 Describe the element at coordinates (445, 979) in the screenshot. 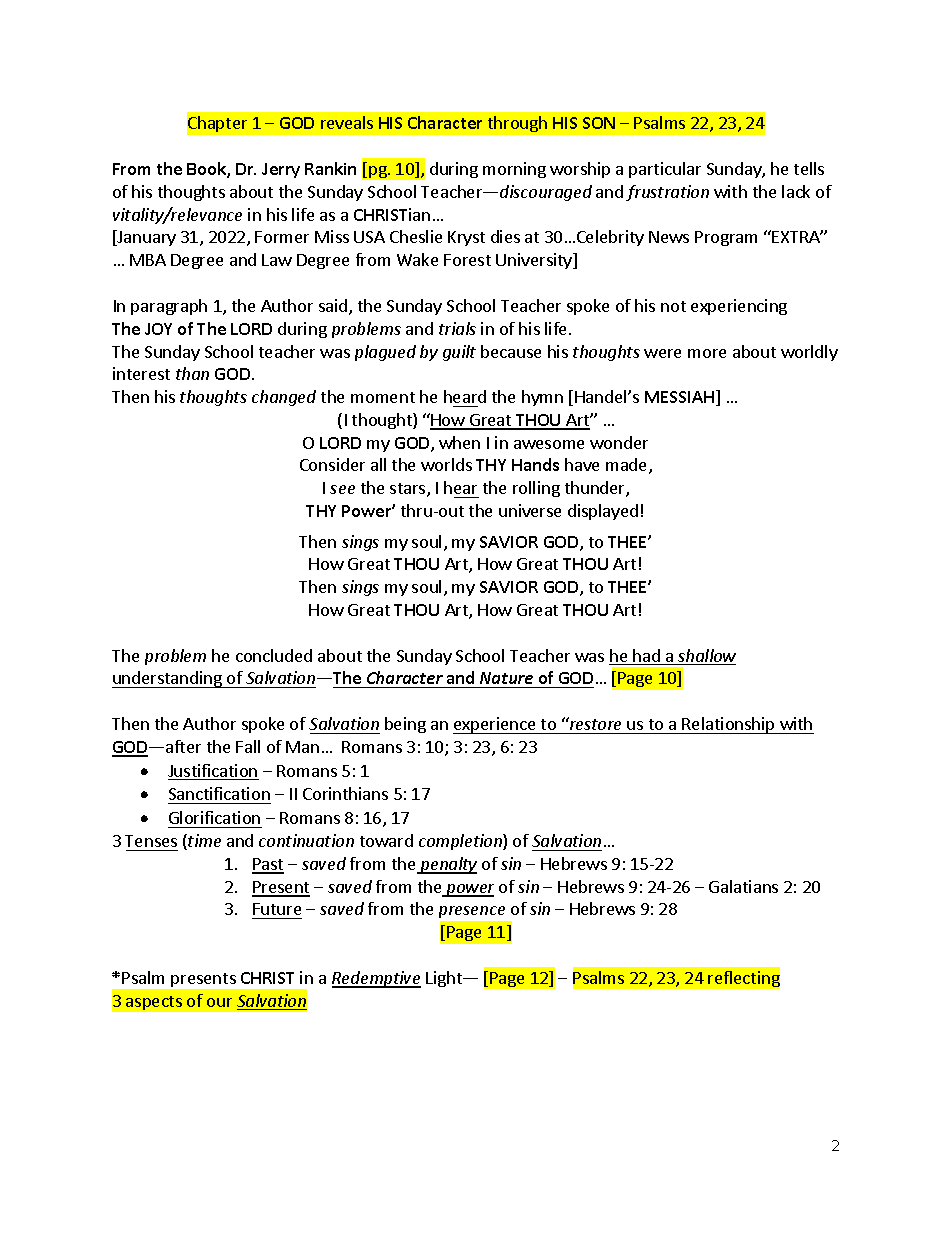

I see `Light` at that location.
